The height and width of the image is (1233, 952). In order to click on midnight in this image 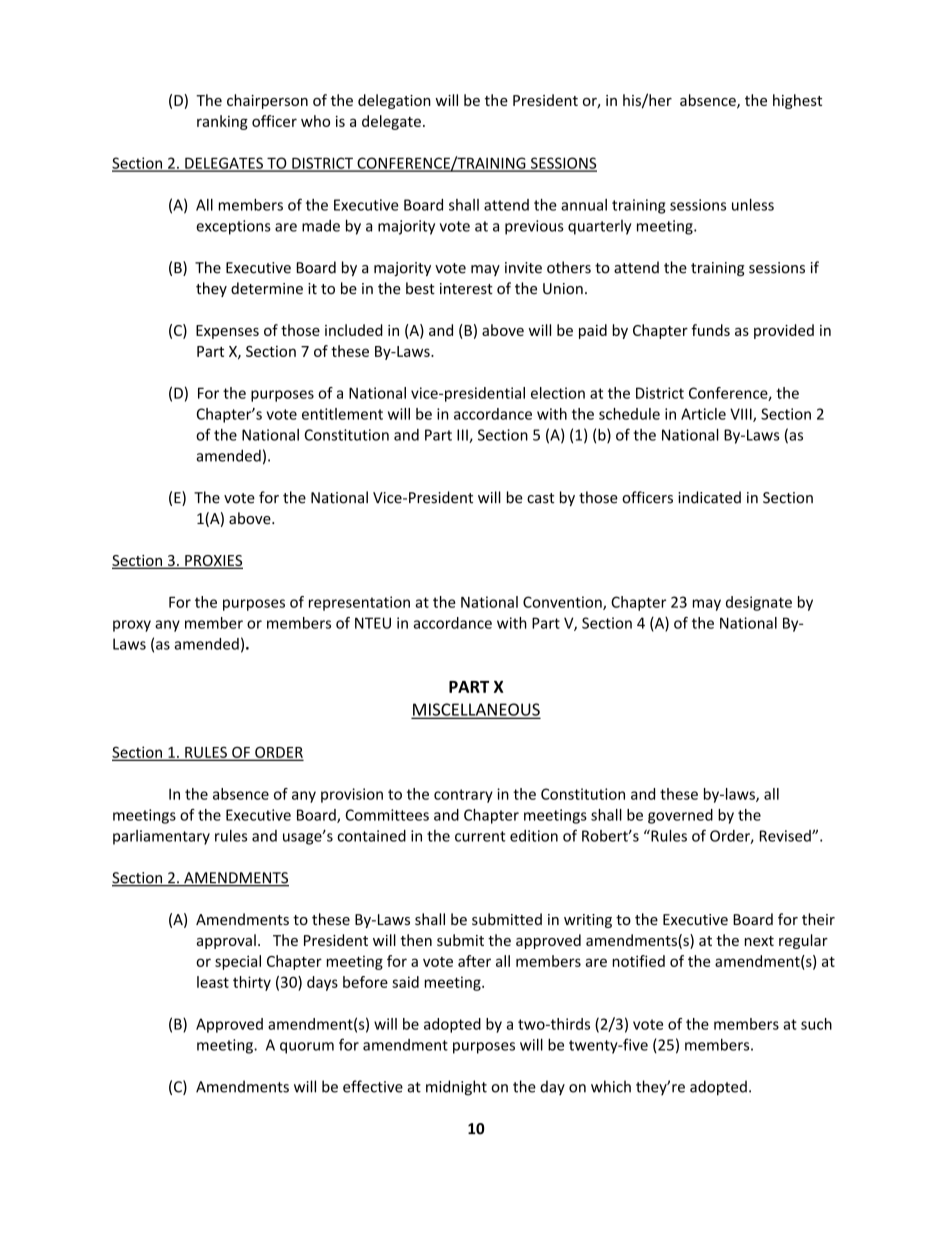, I will do `click(456, 1088)`.
